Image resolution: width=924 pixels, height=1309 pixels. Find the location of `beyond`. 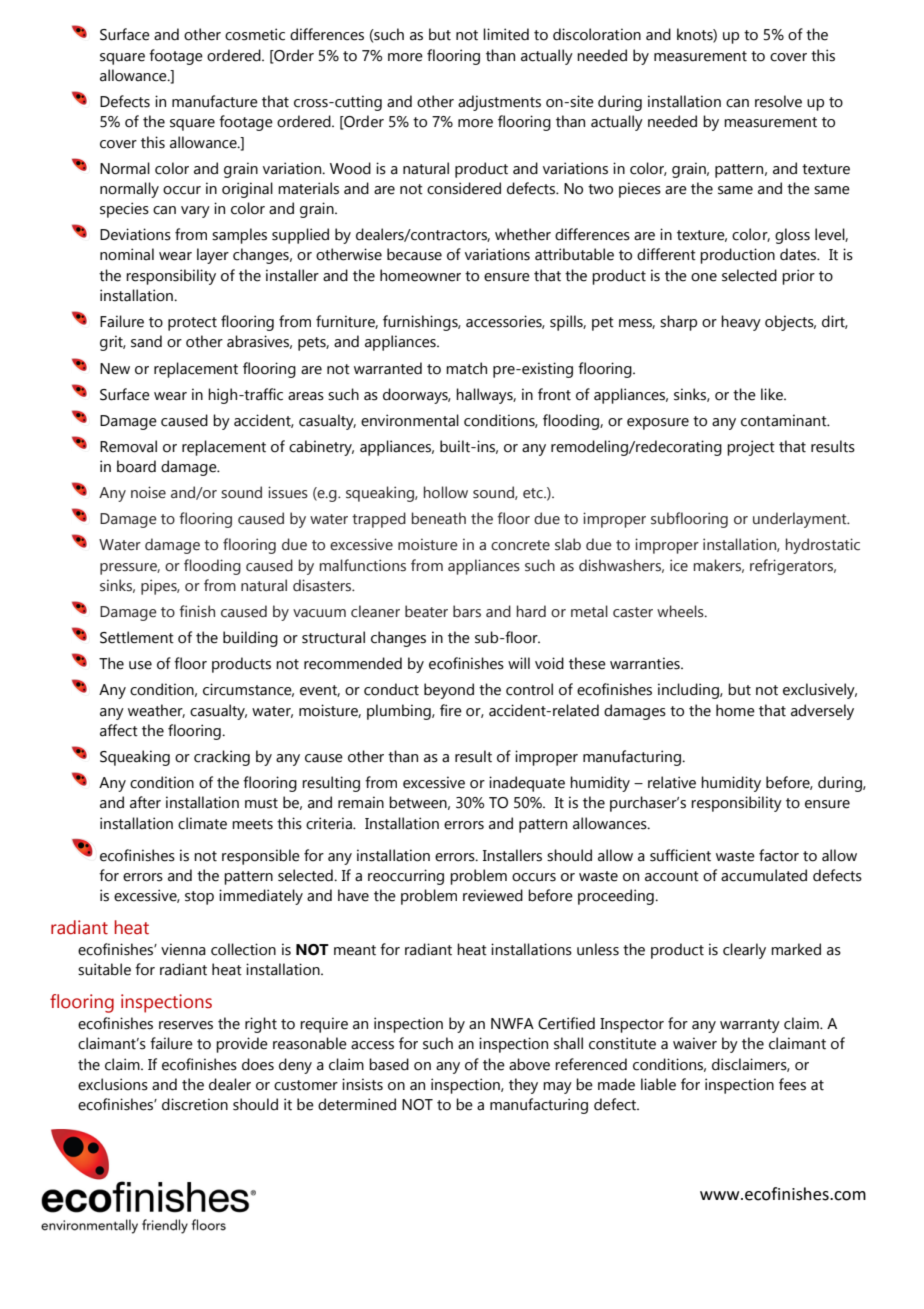

beyond is located at coordinates (449, 691).
